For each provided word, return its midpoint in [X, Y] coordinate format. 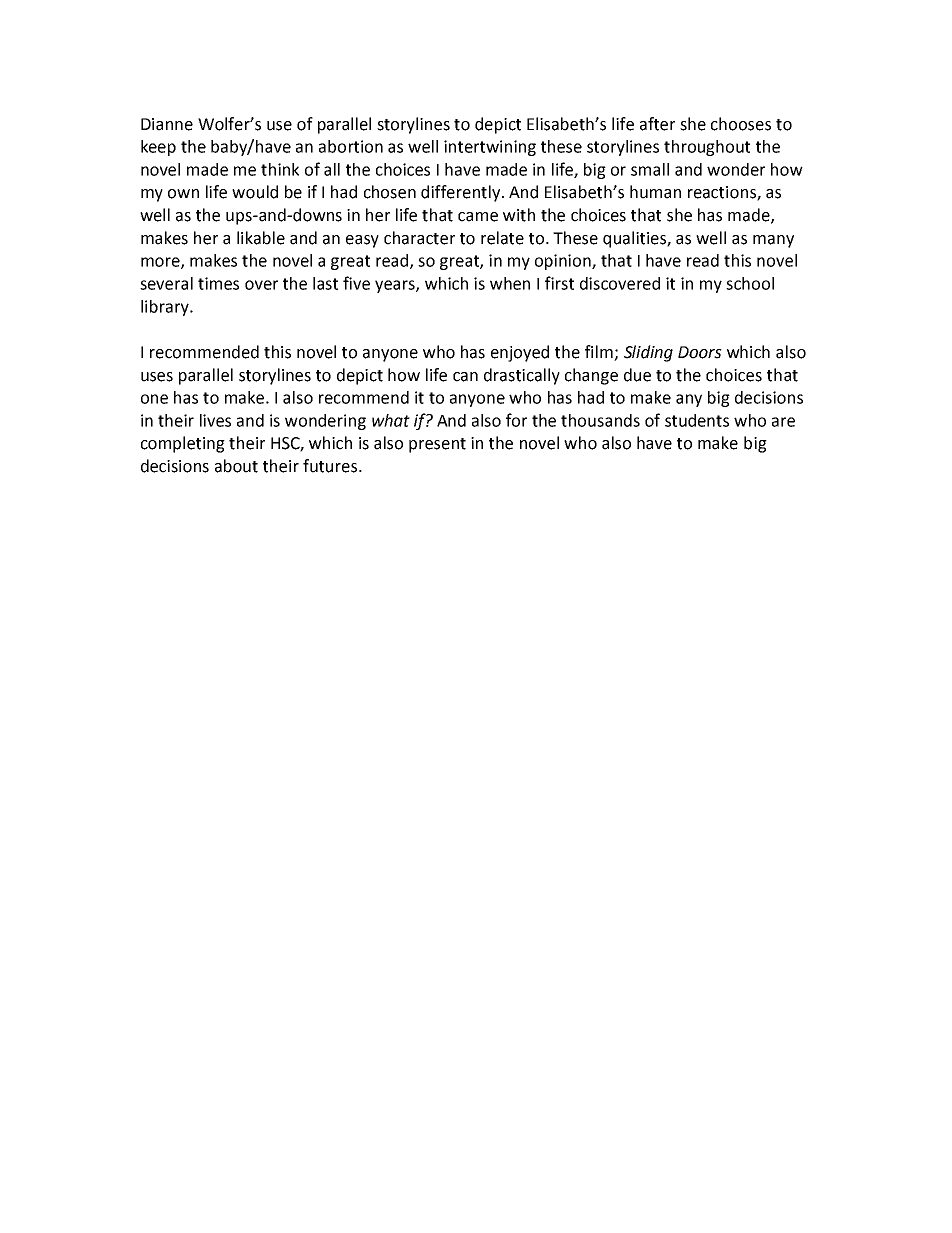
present [437, 445]
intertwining [490, 148]
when [510, 283]
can [465, 377]
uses [157, 377]
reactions [723, 193]
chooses [741, 124]
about [236, 466]
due [637, 375]
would [255, 192]
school [750, 283]
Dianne [167, 124]
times [218, 283]
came [478, 217]
